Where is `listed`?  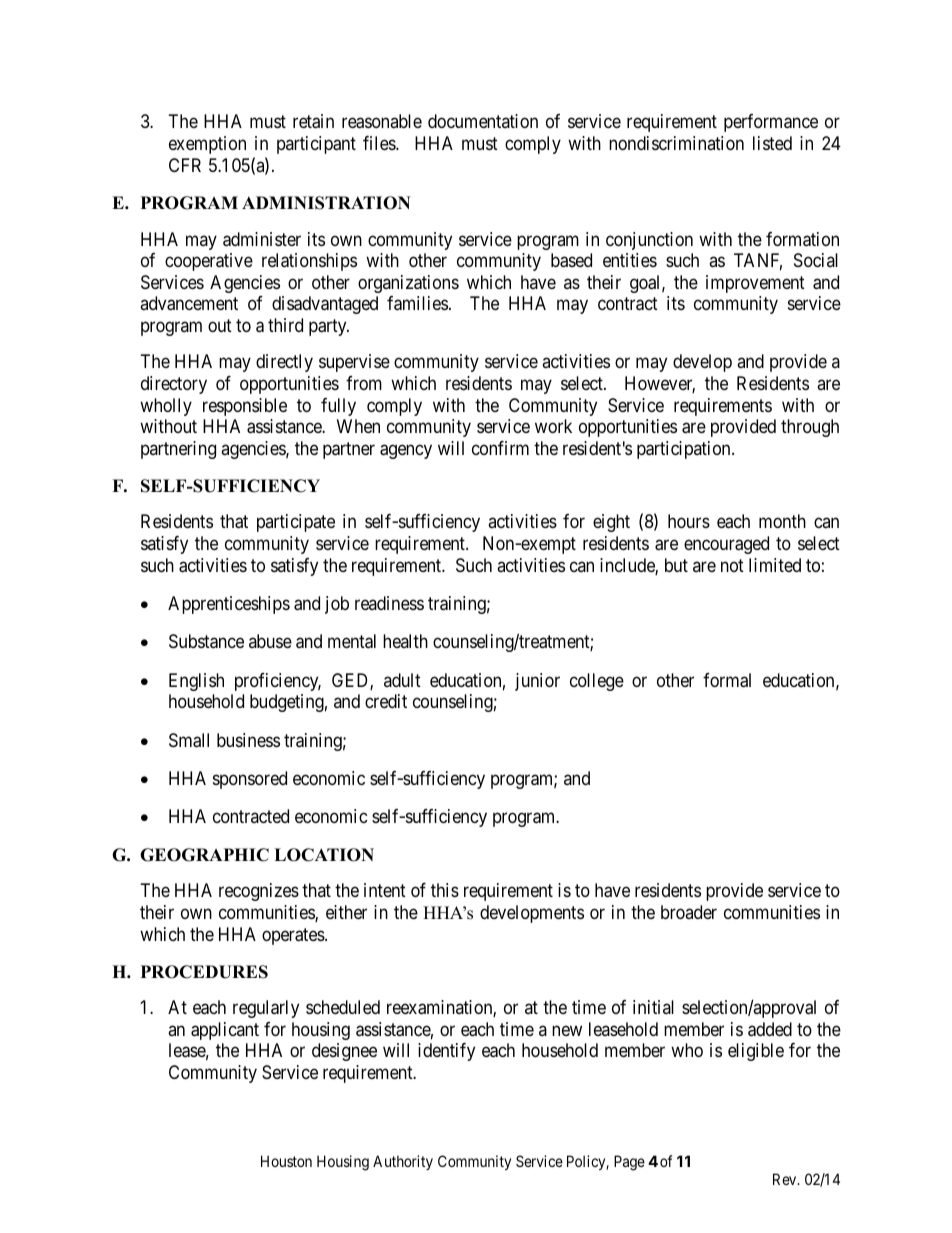 listed is located at coordinates (772, 143).
